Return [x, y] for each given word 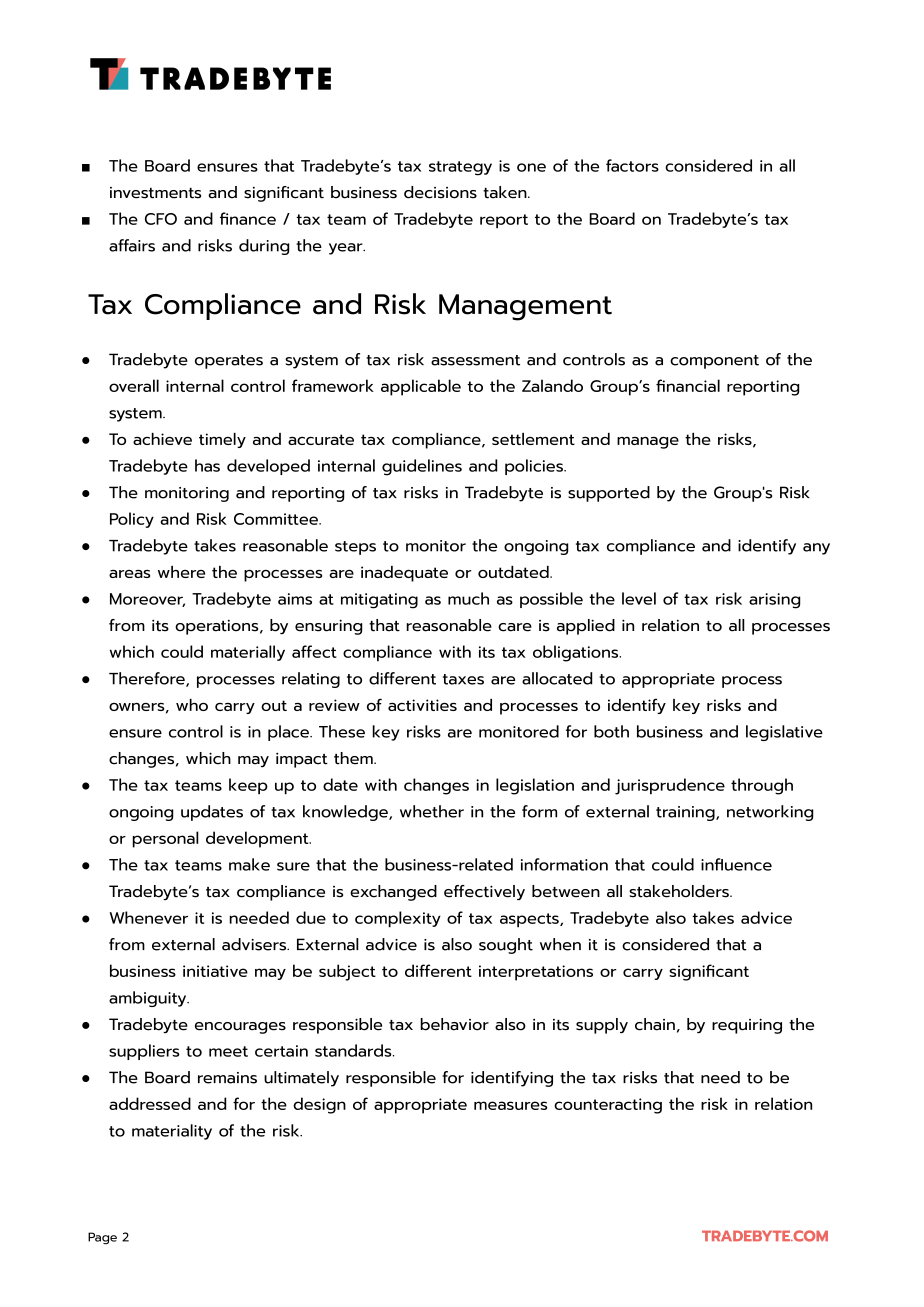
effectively [484, 893]
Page [102, 1238]
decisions [440, 192]
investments [155, 193]
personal [165, 839]
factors [632, 165]
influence [736, 864]
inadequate [404, 574]
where [181, 572]
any [816, 549]
